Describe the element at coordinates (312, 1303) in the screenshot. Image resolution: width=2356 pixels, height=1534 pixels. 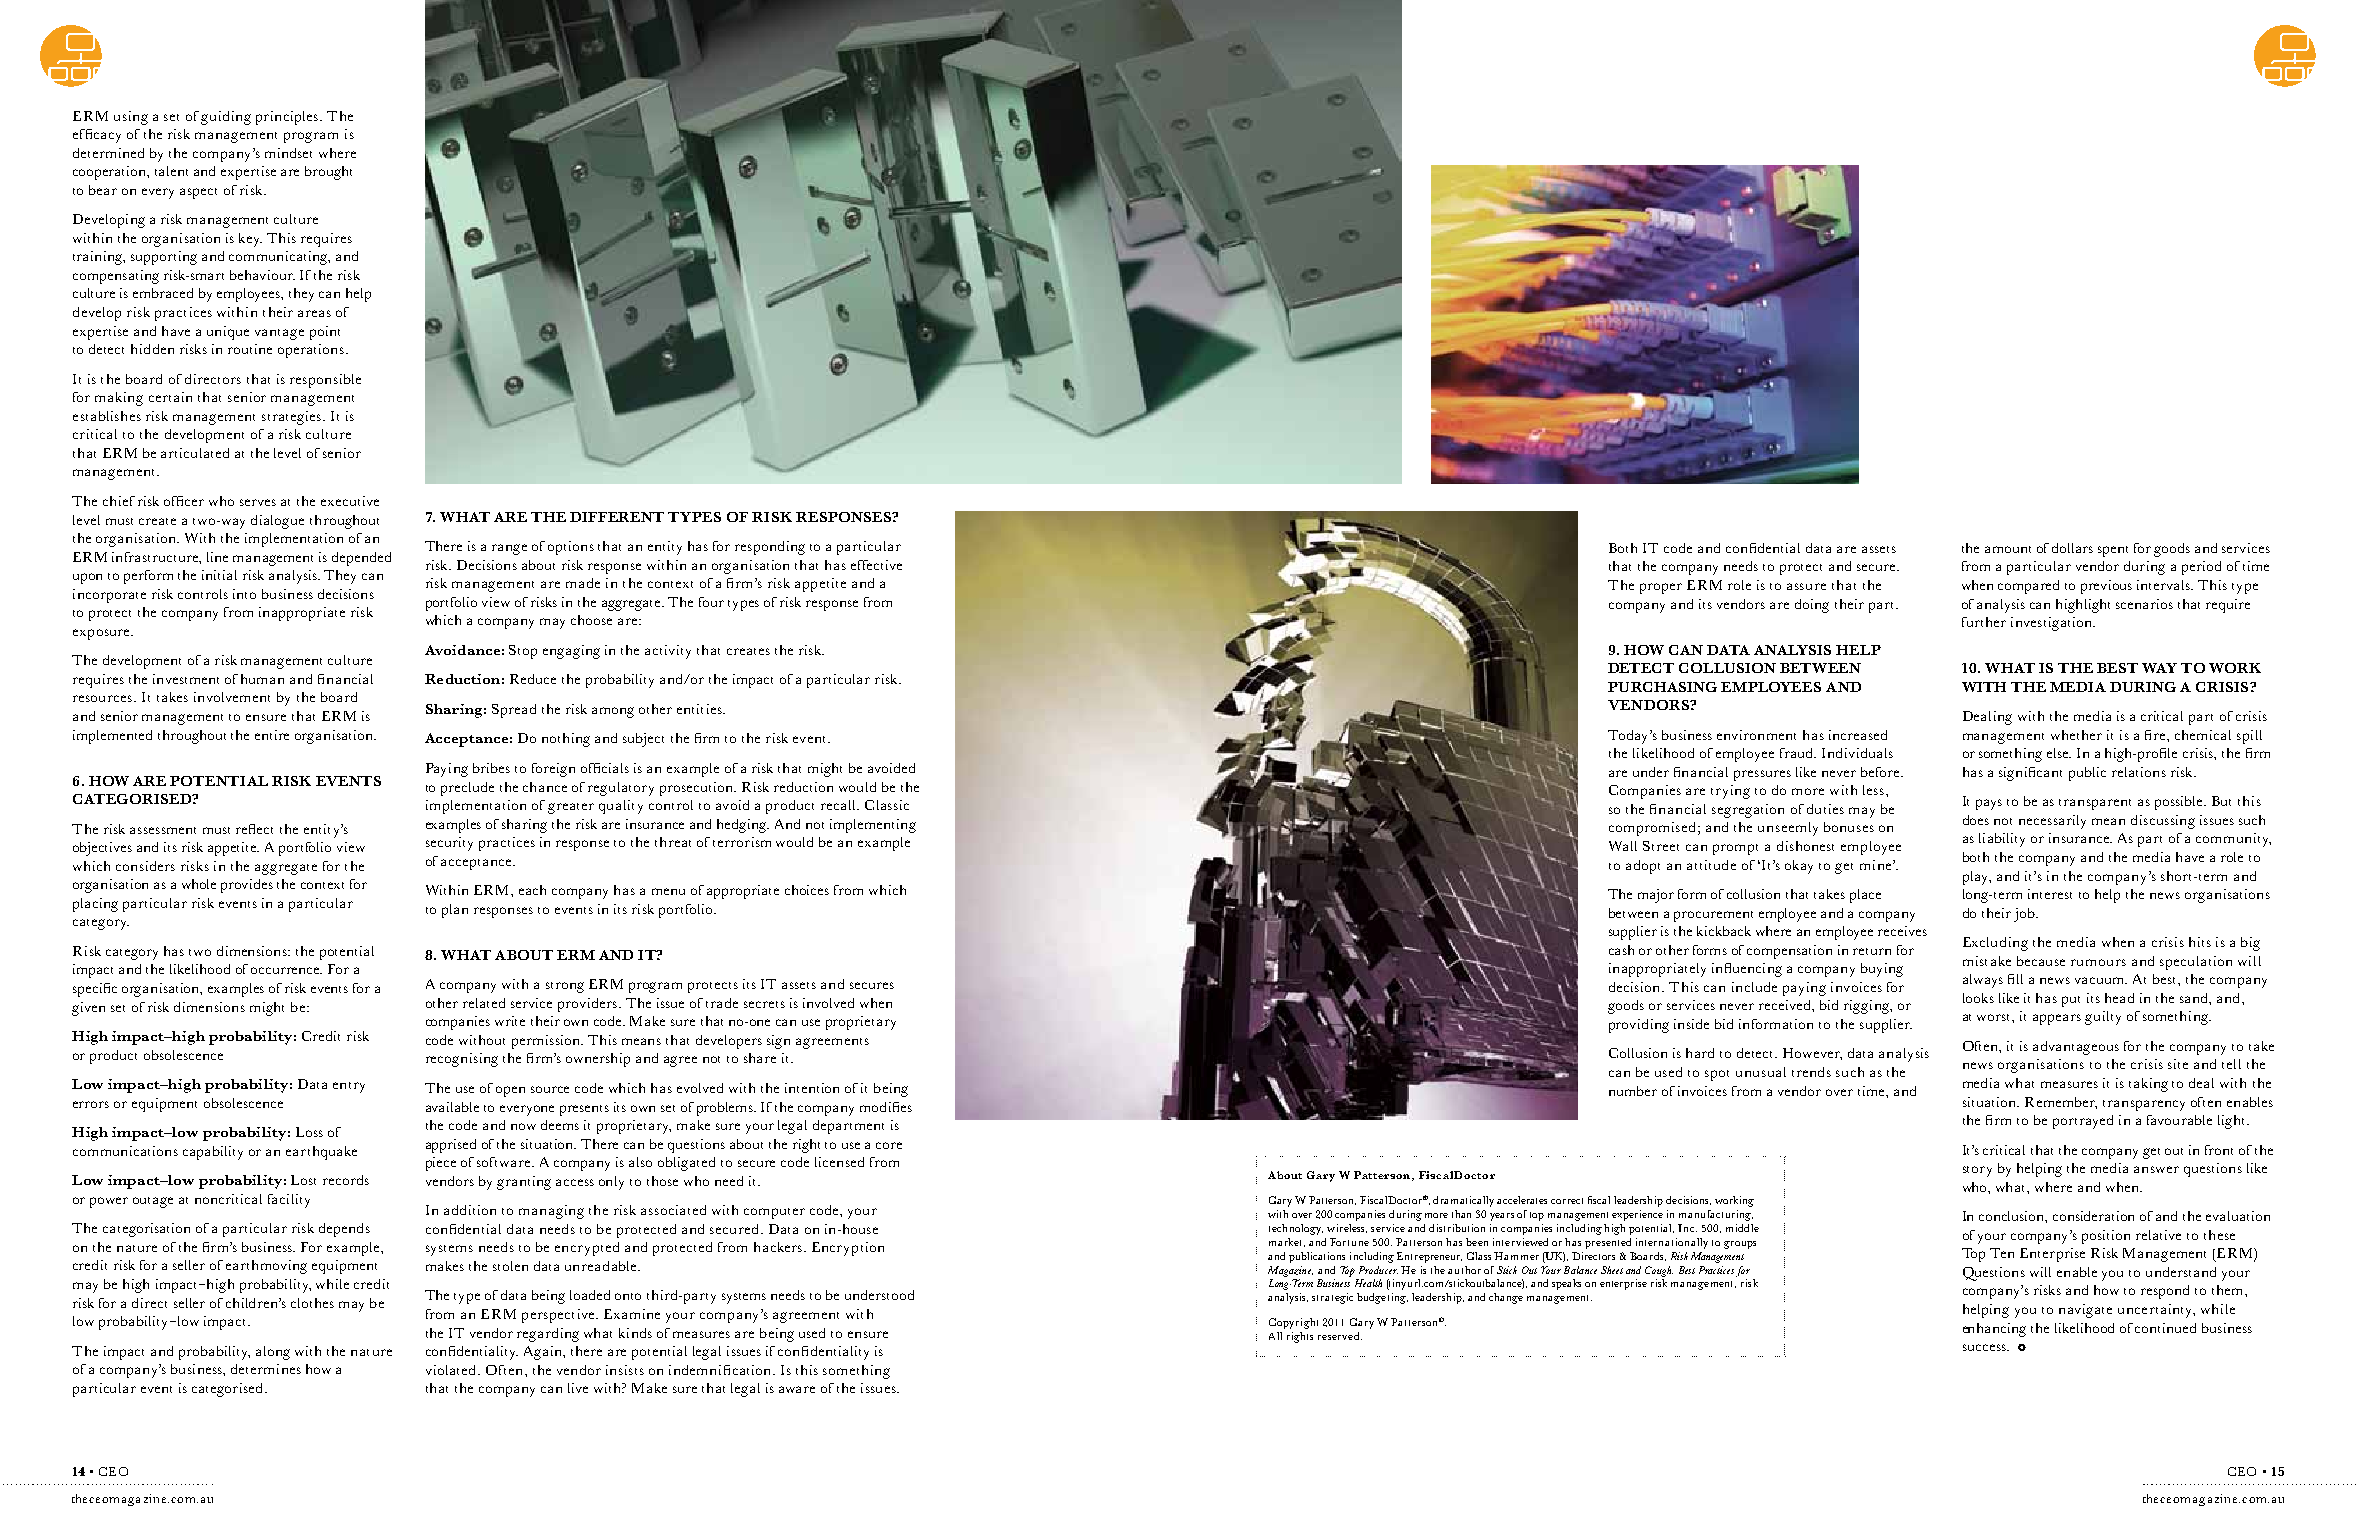
I see `clothes` at that location.
